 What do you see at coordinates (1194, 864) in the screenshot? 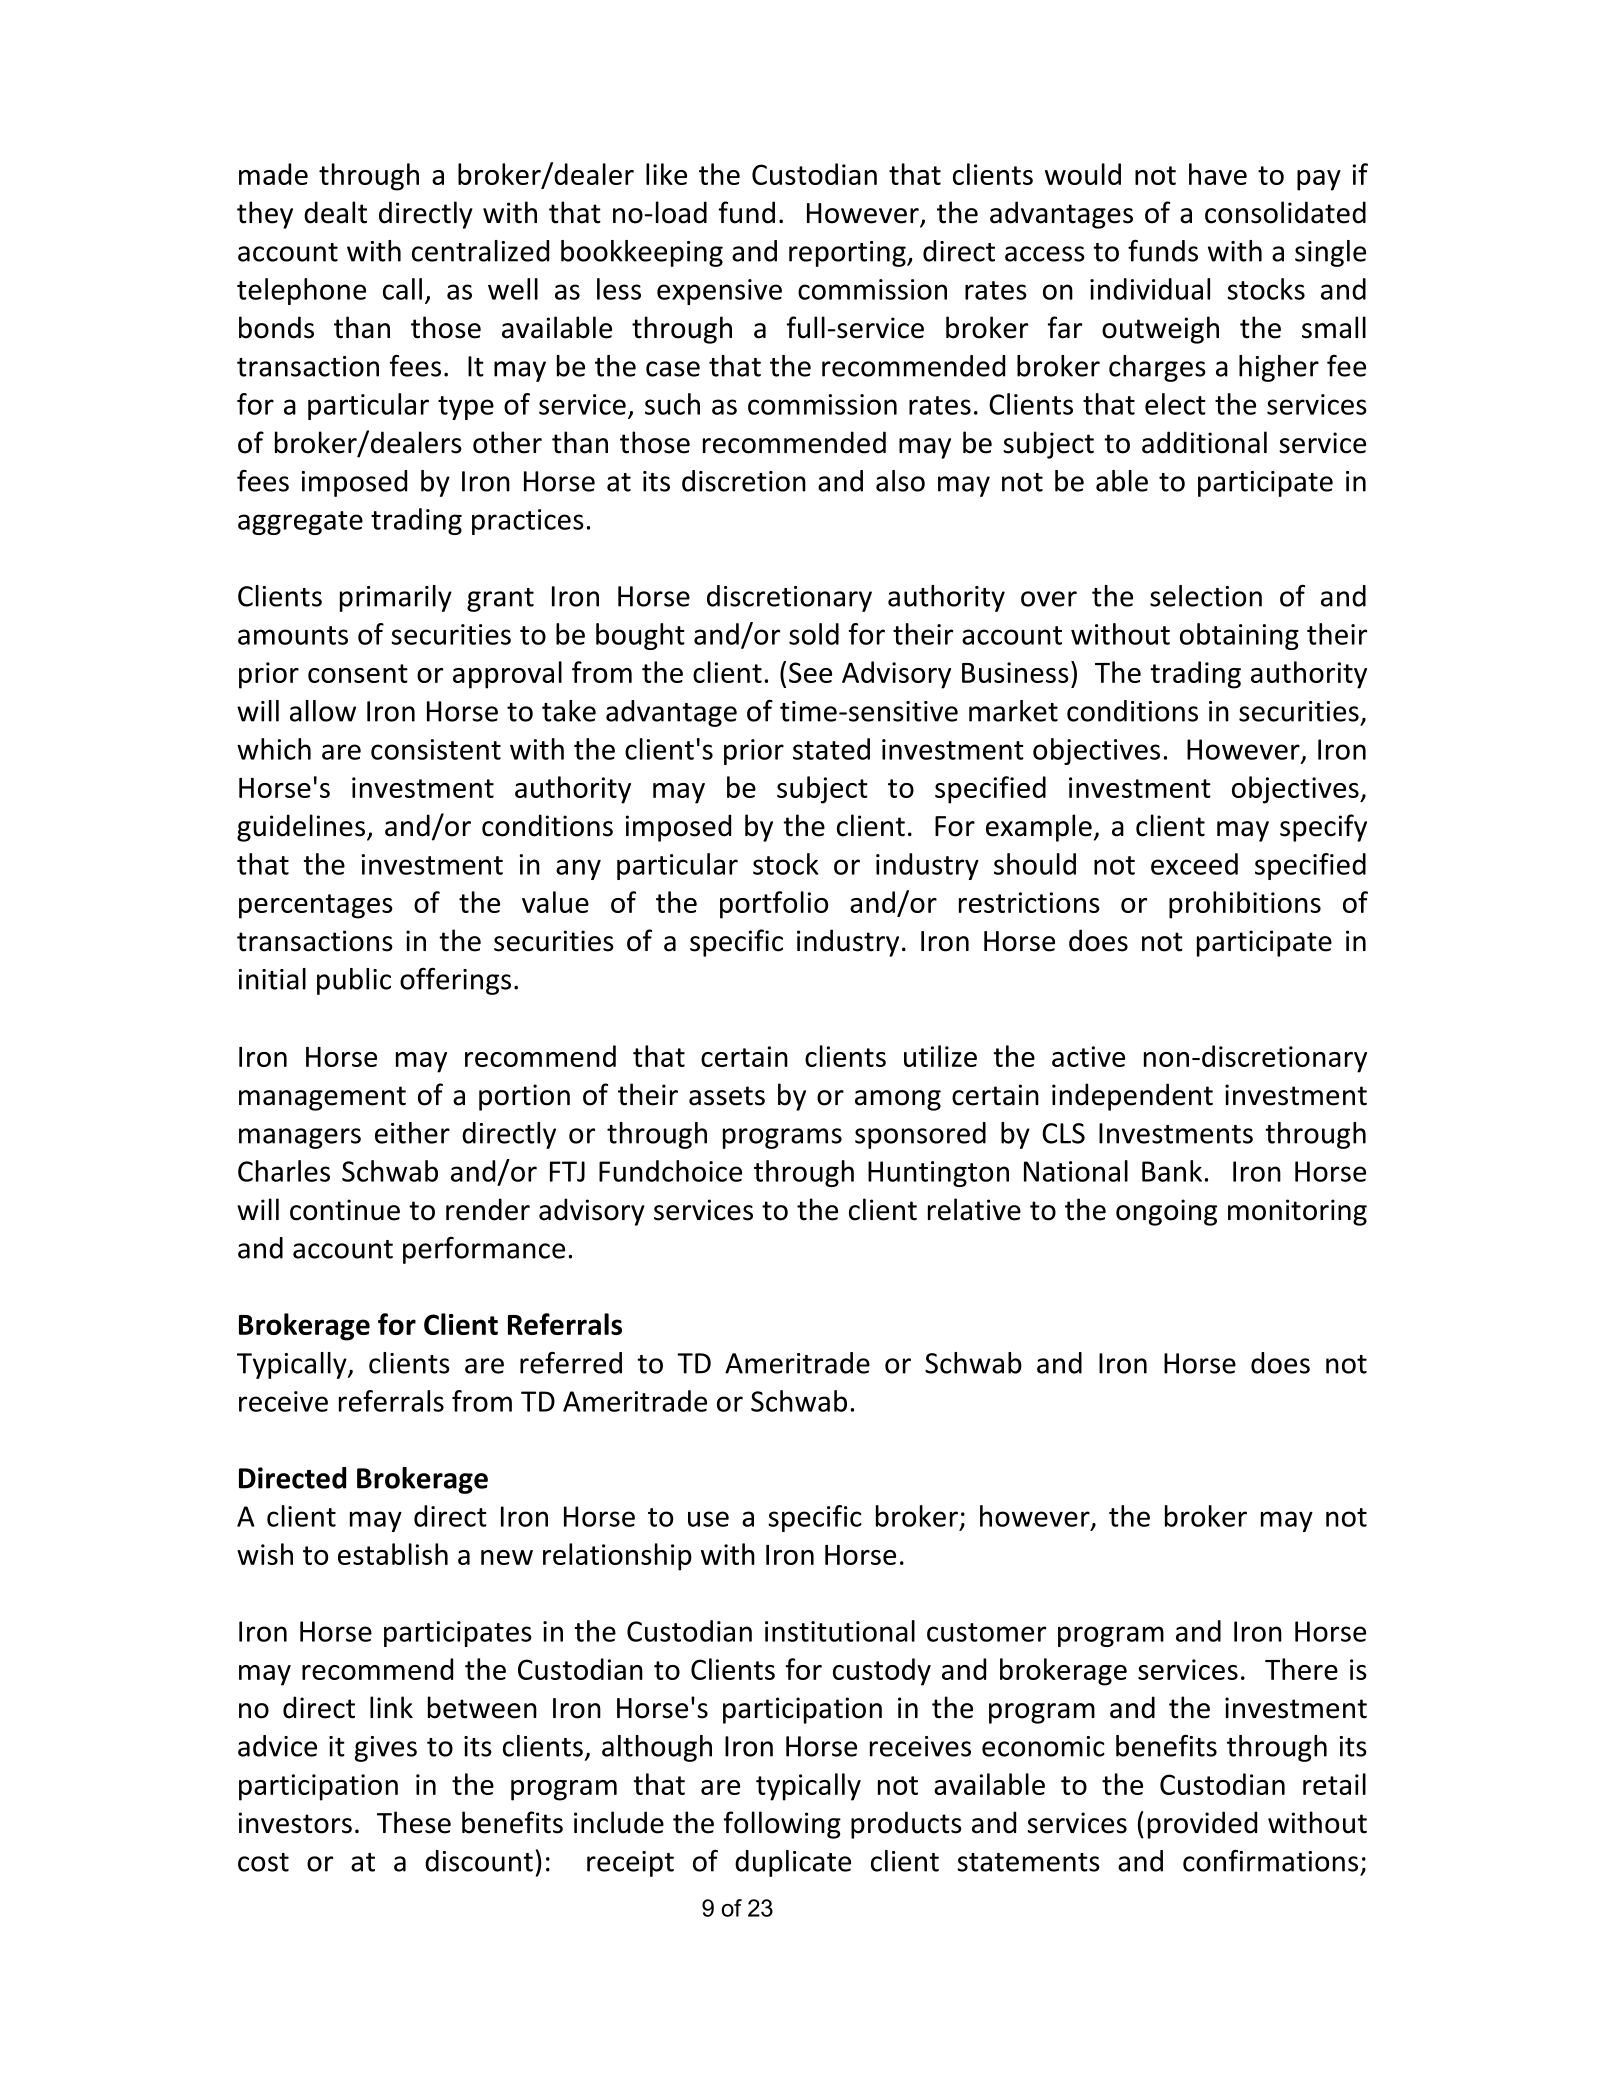
I see `exceed` at bounding box center [1194, 864].
